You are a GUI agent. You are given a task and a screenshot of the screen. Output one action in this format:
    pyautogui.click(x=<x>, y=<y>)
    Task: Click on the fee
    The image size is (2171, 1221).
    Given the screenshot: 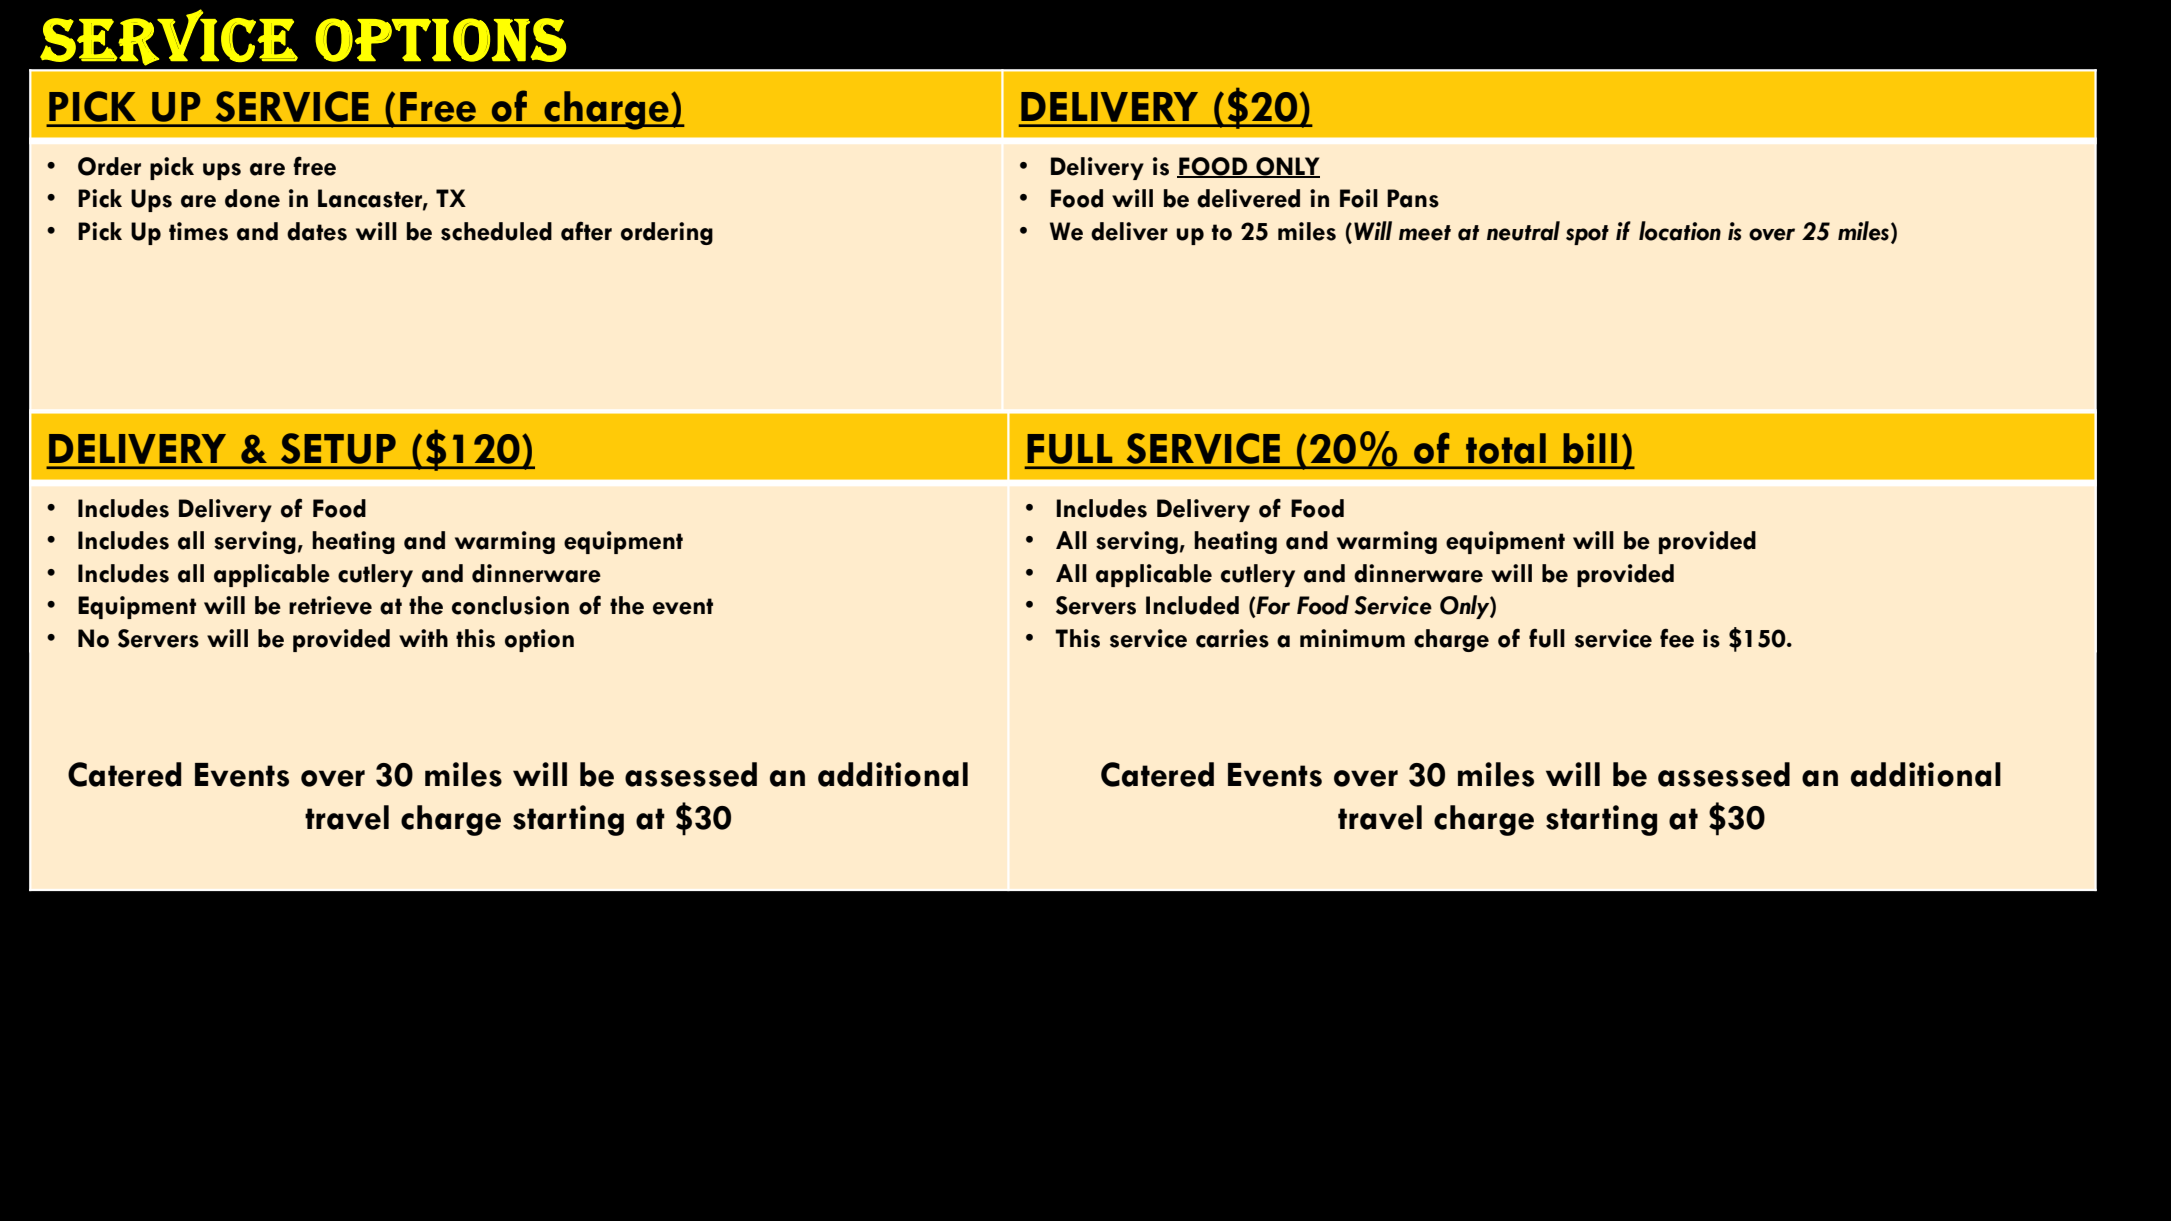 What is the action you would take?
    pyautogui.click(x=1677, y=638)
